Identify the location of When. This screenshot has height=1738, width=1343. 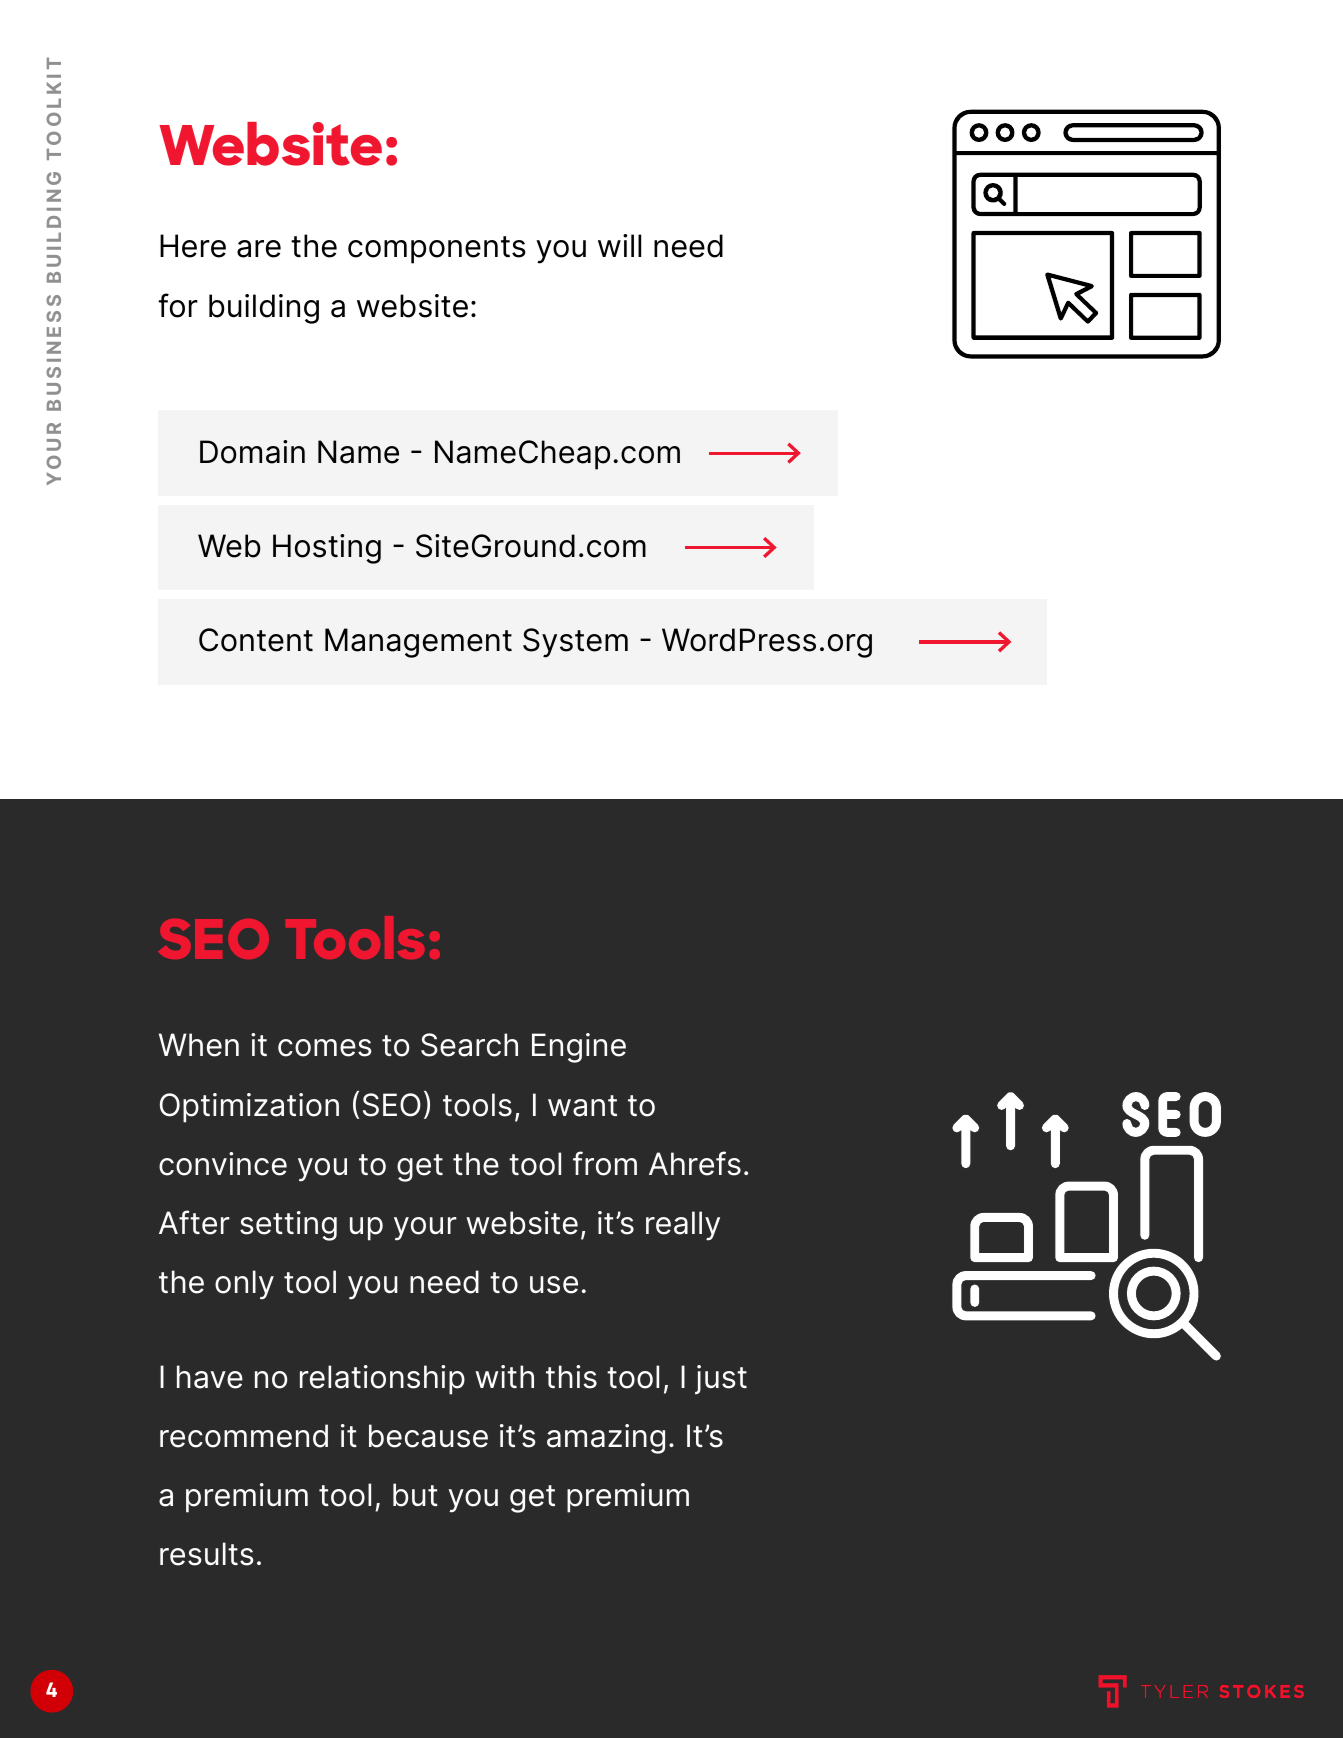
(199, 1045).
